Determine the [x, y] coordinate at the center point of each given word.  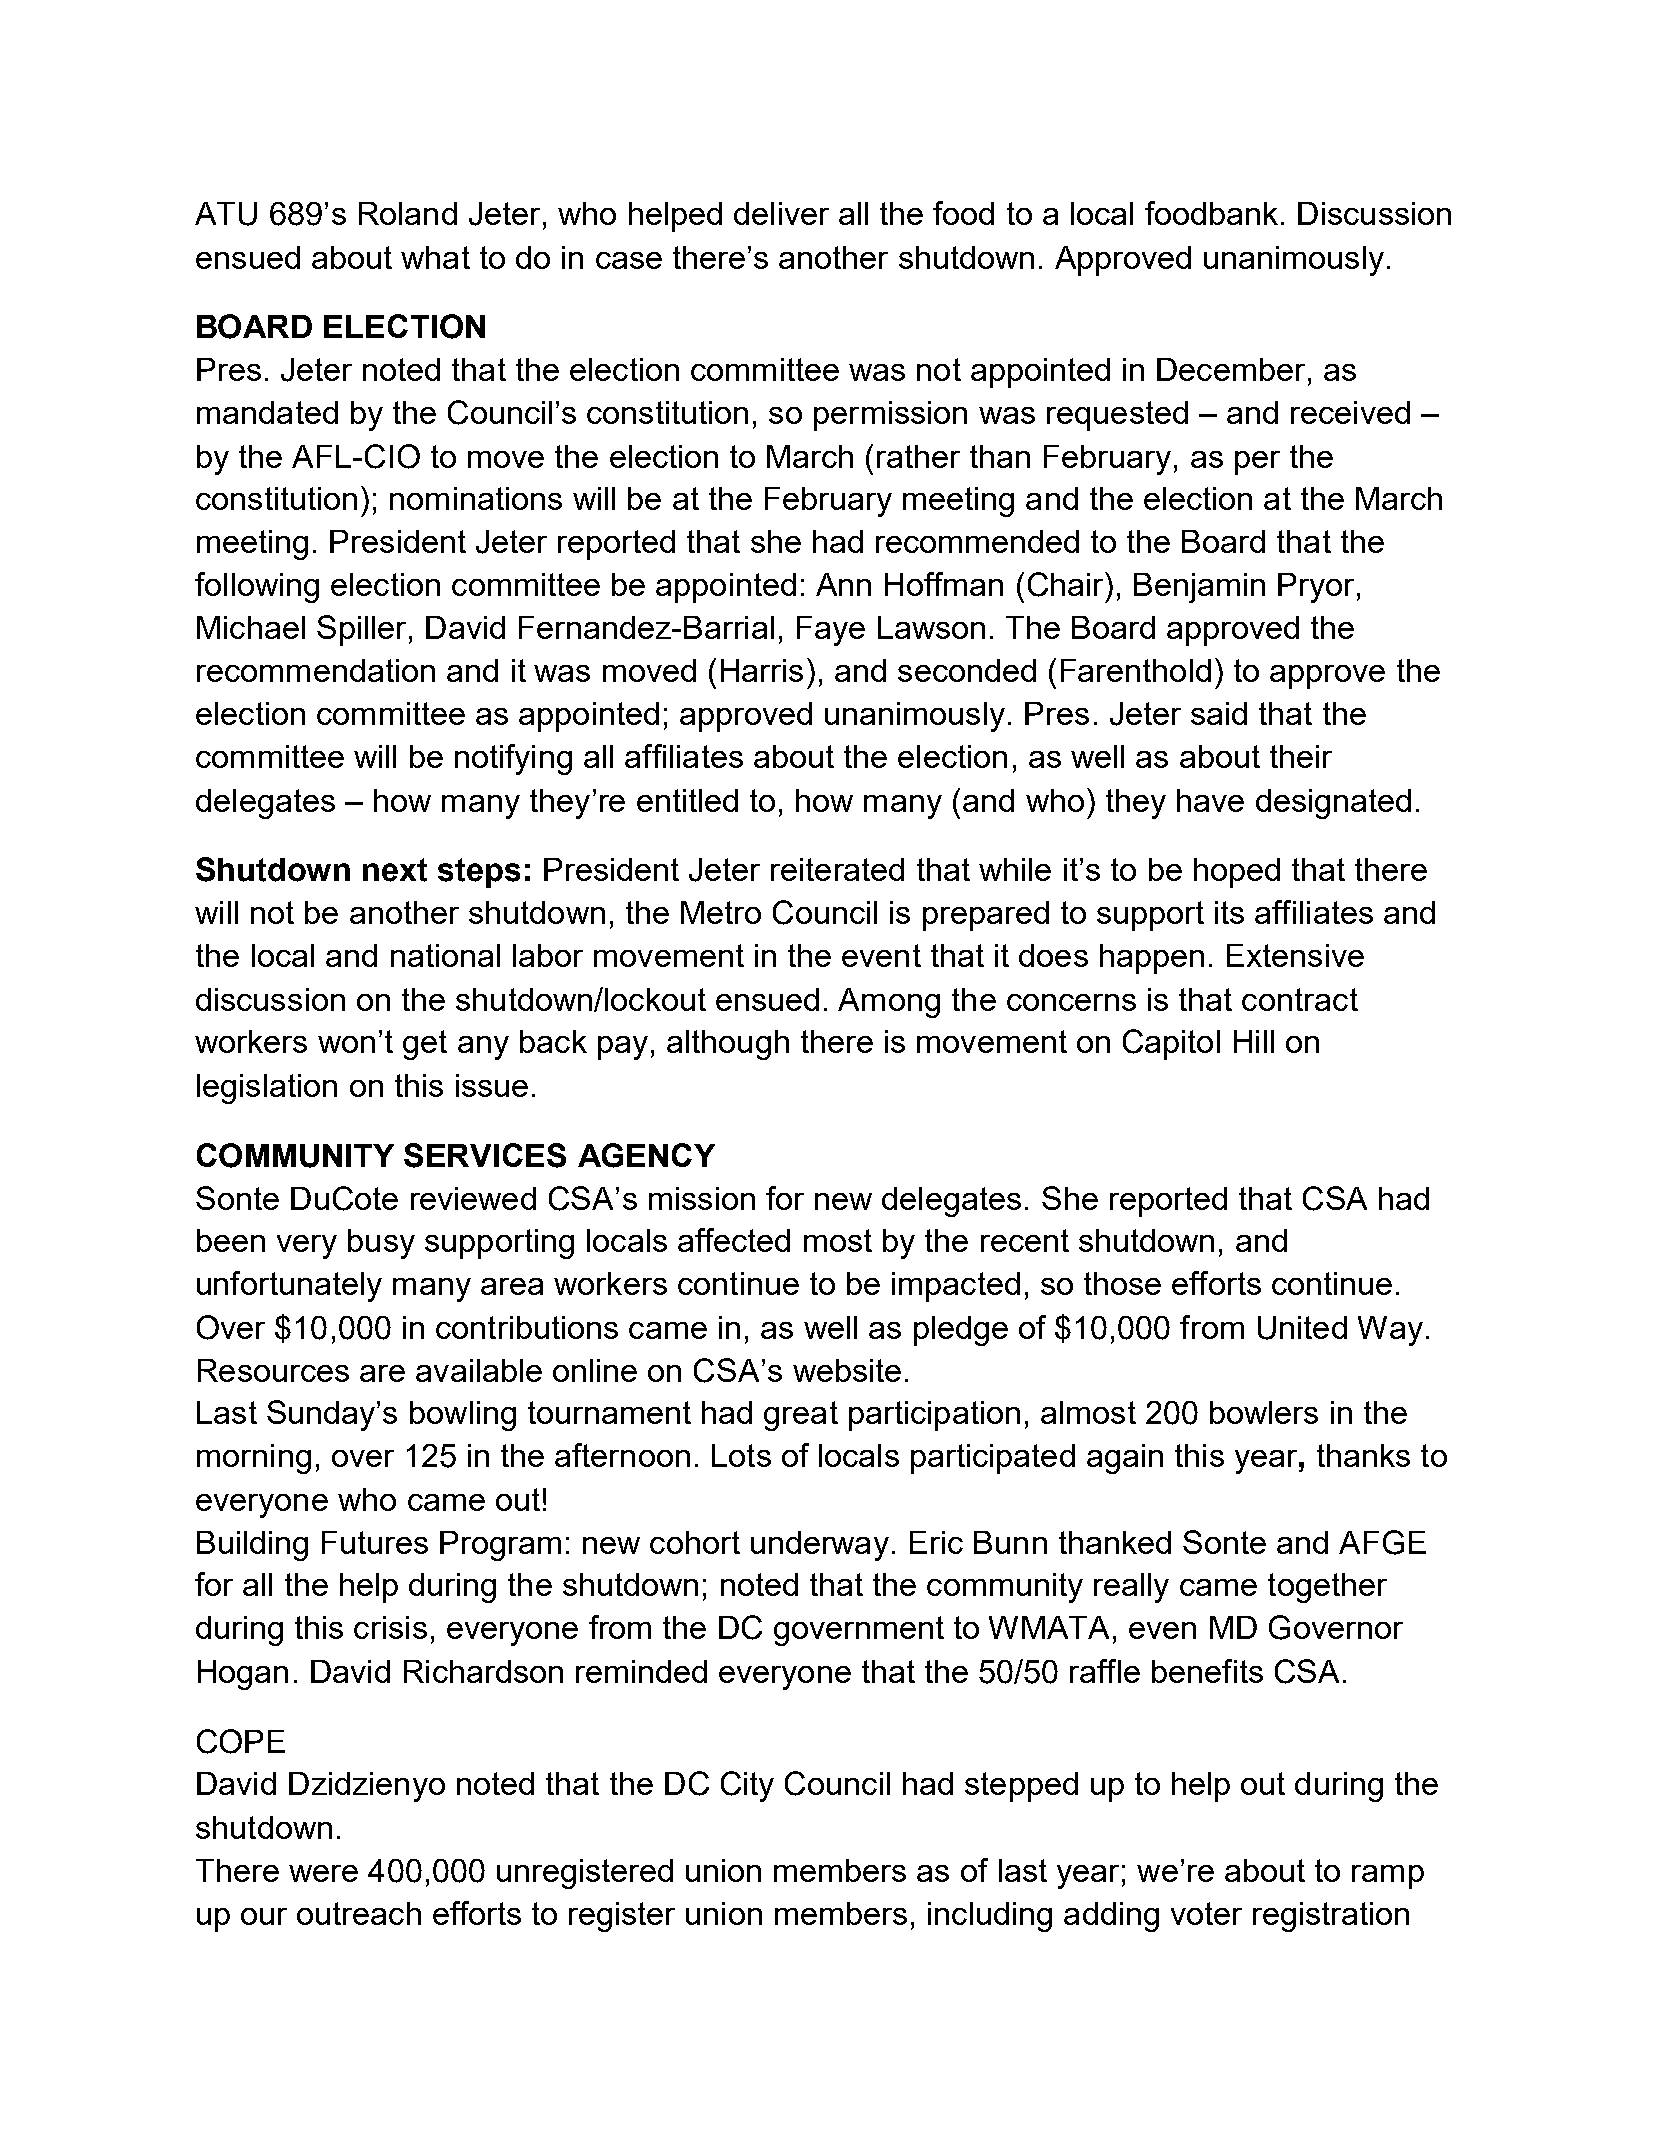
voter [1206, 1913]
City [747, 1786]
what [435, 257]
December [1231, 369]
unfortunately [289, 1286]
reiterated [837, 869]
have [1210, 800]
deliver [781, 213]
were [323, 1873]
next [395, 870]
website [847, 1370]
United [1302, 1328]
